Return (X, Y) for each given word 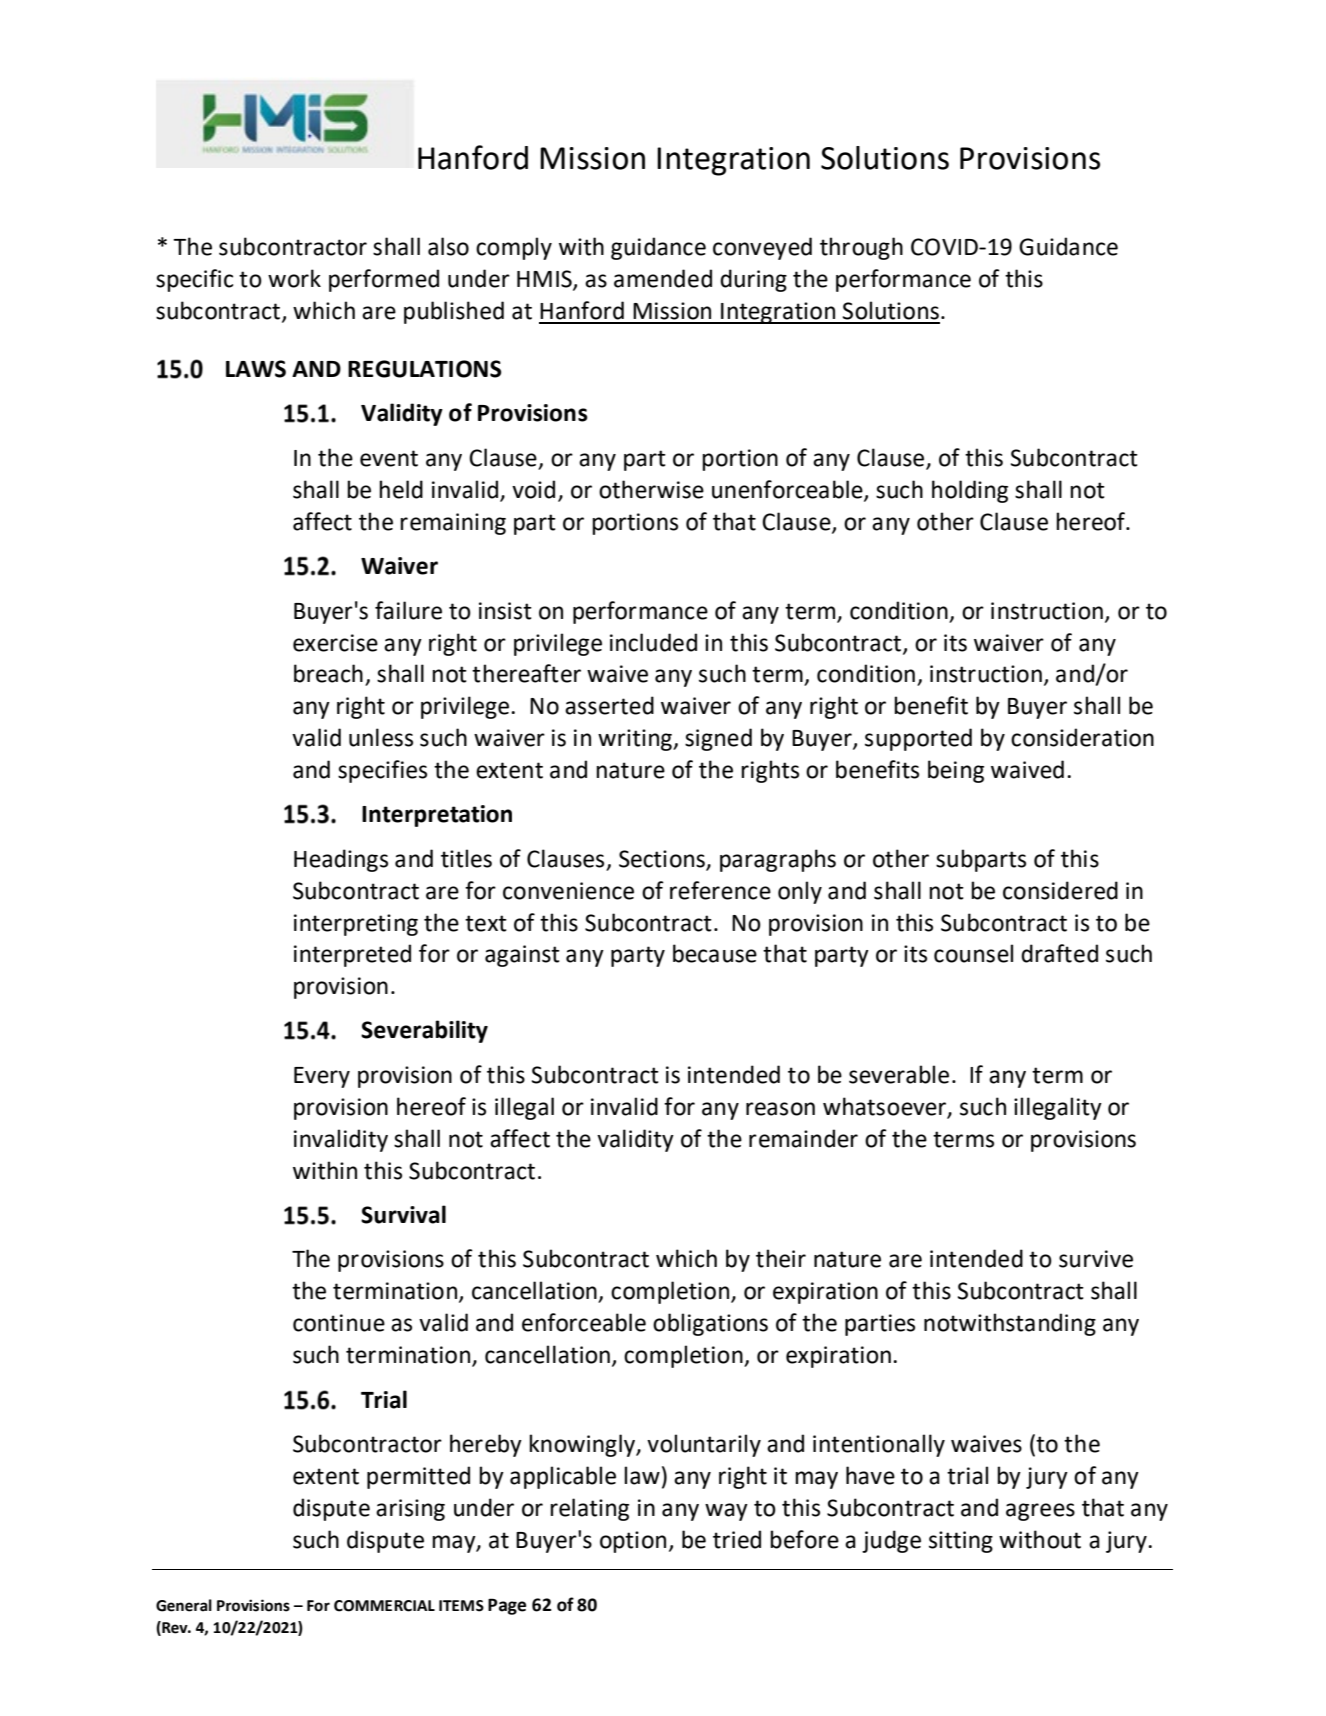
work (294, 278)
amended (663, 278)
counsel (973, 953)
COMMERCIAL (384, 1606)
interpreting (356, 925)
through (861, 248)
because (715, 953)
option (633, 1542)
